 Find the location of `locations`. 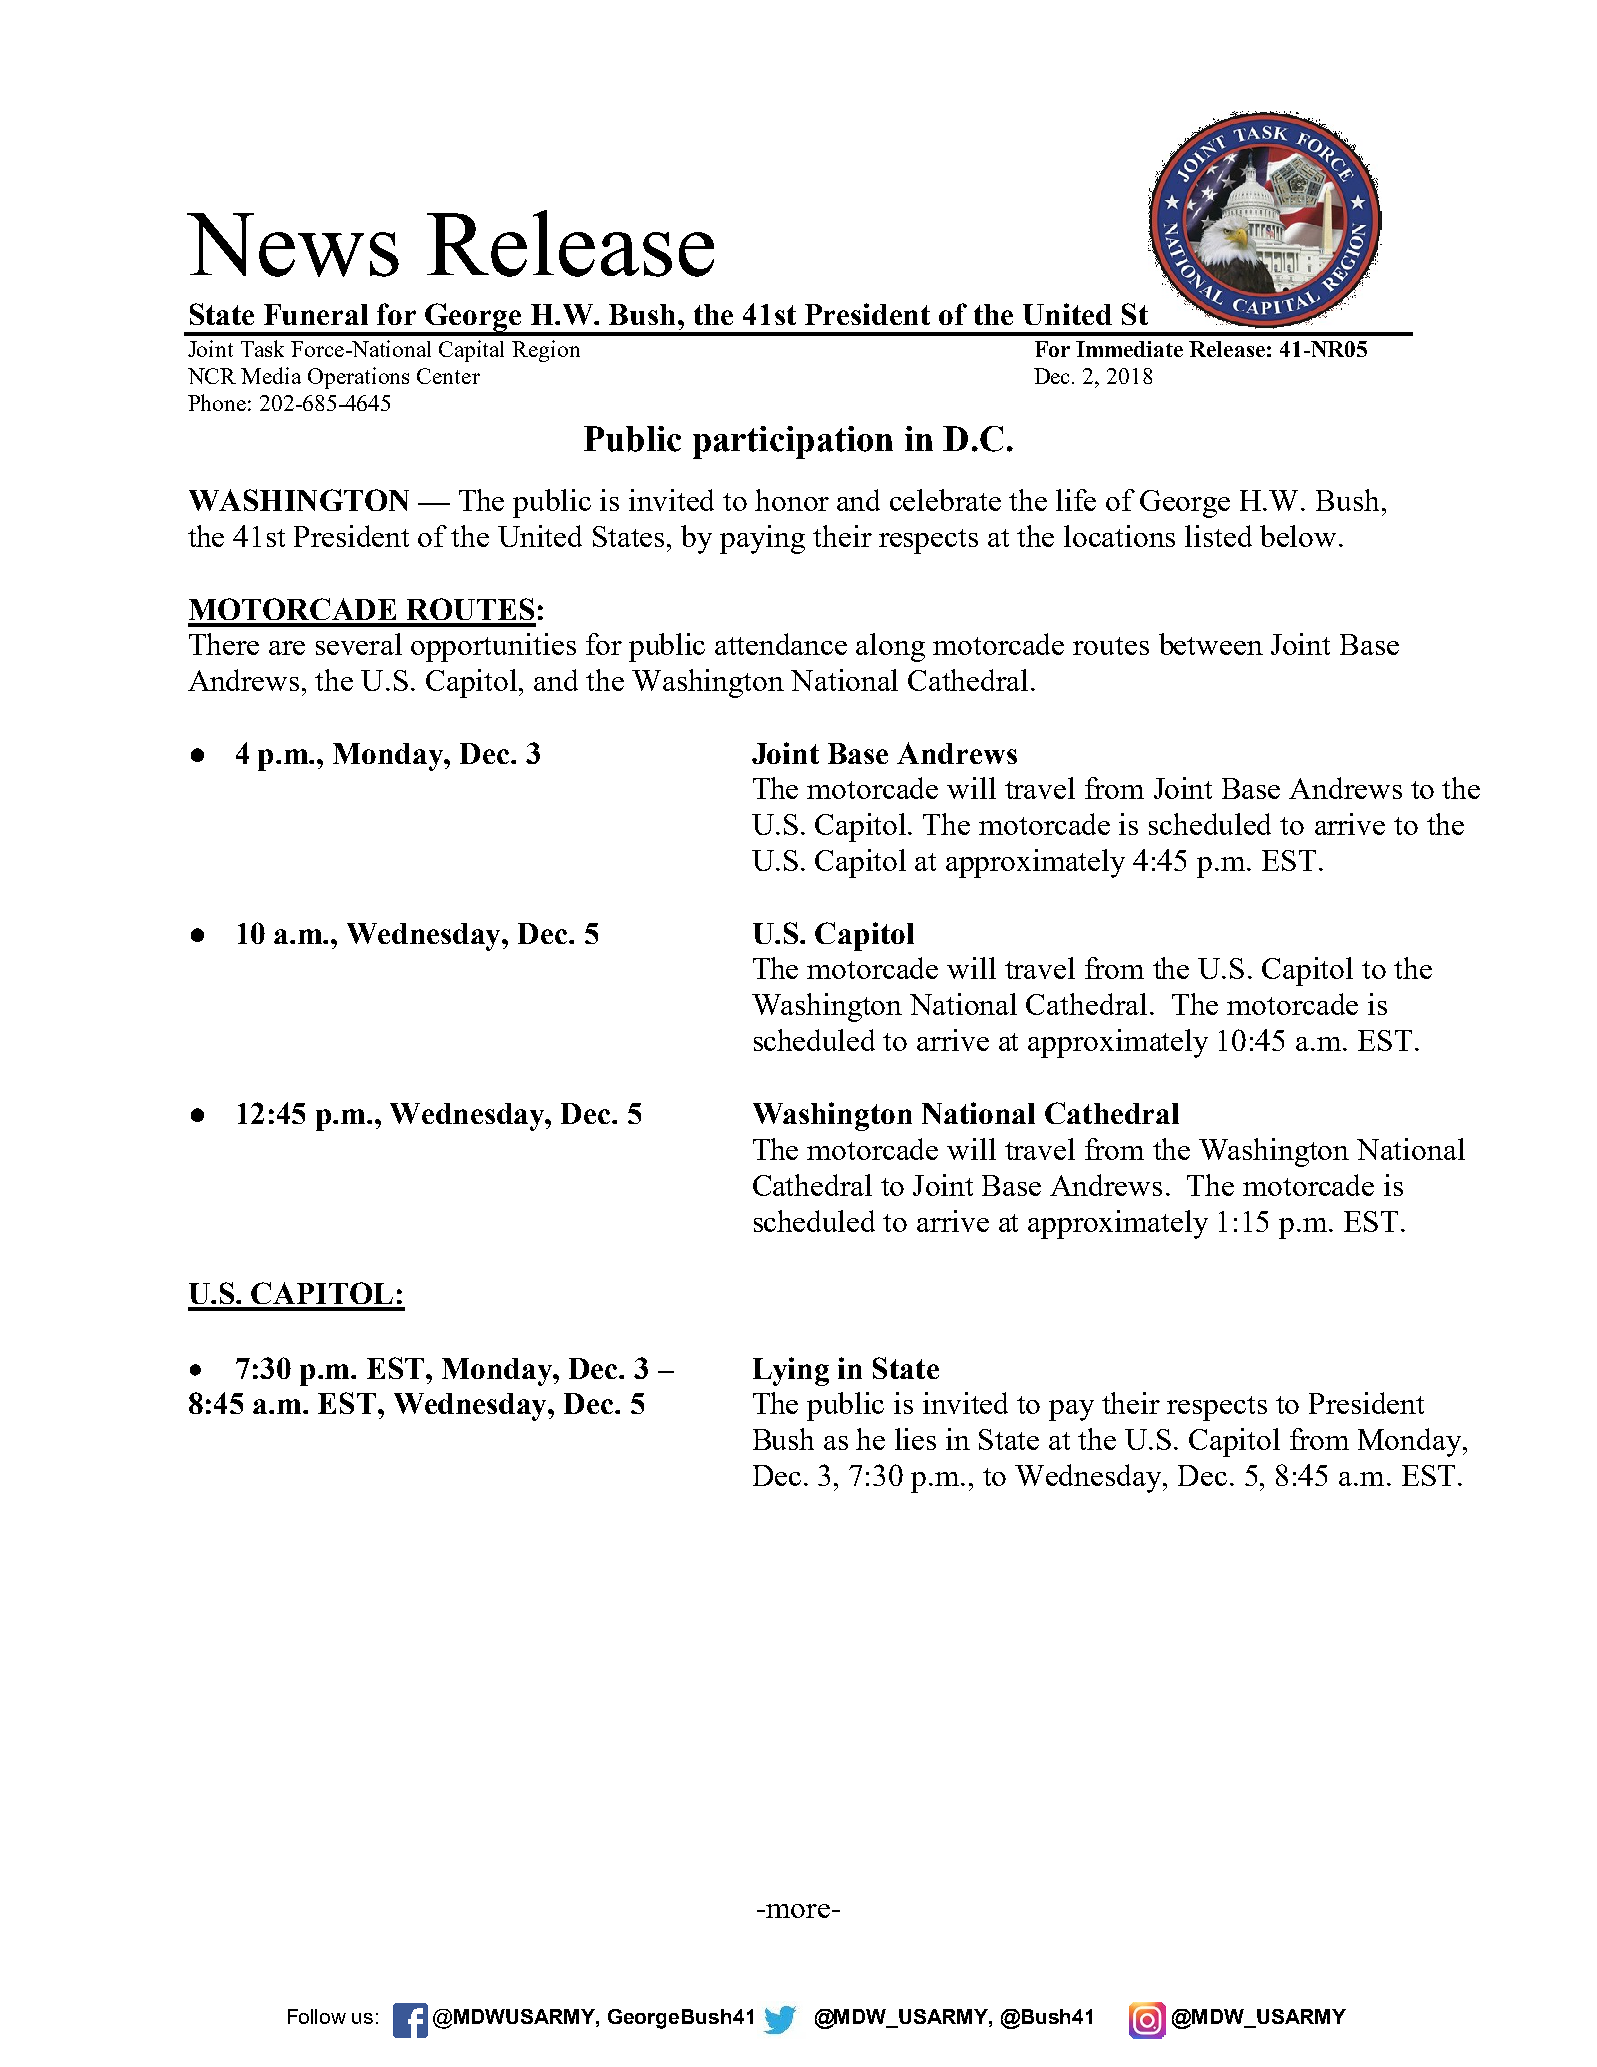

locations is located at coordinates (1119, 536).
